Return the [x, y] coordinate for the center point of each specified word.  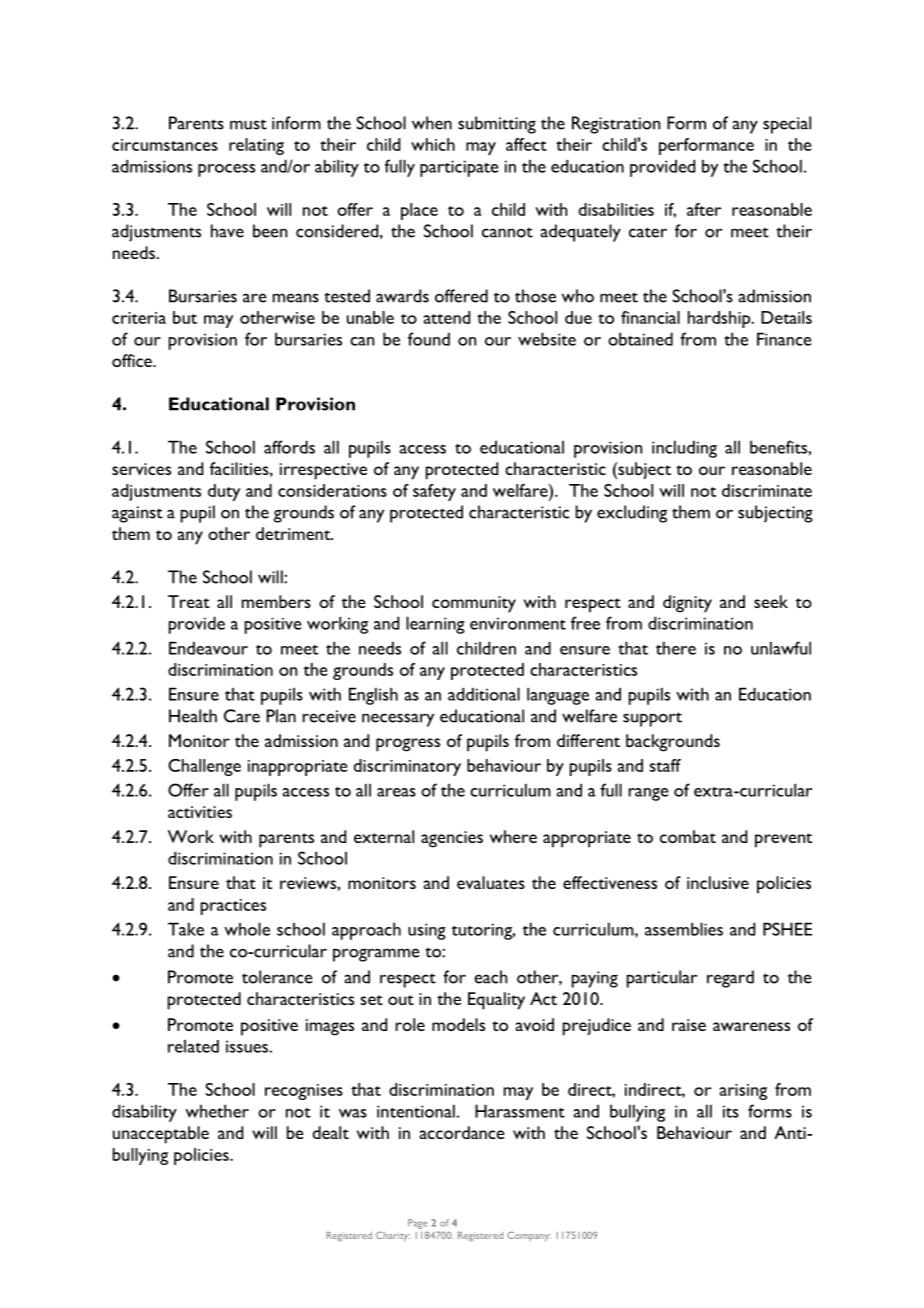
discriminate [767, 490]
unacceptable [161, 1135]
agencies [452, 839]
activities [200, 812]
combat [688, 836]
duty [224, 492]
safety [434, 492]
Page [417, 1224]
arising [743, 1092]
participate [459, 168]
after [704, 209]
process [226, 170]
